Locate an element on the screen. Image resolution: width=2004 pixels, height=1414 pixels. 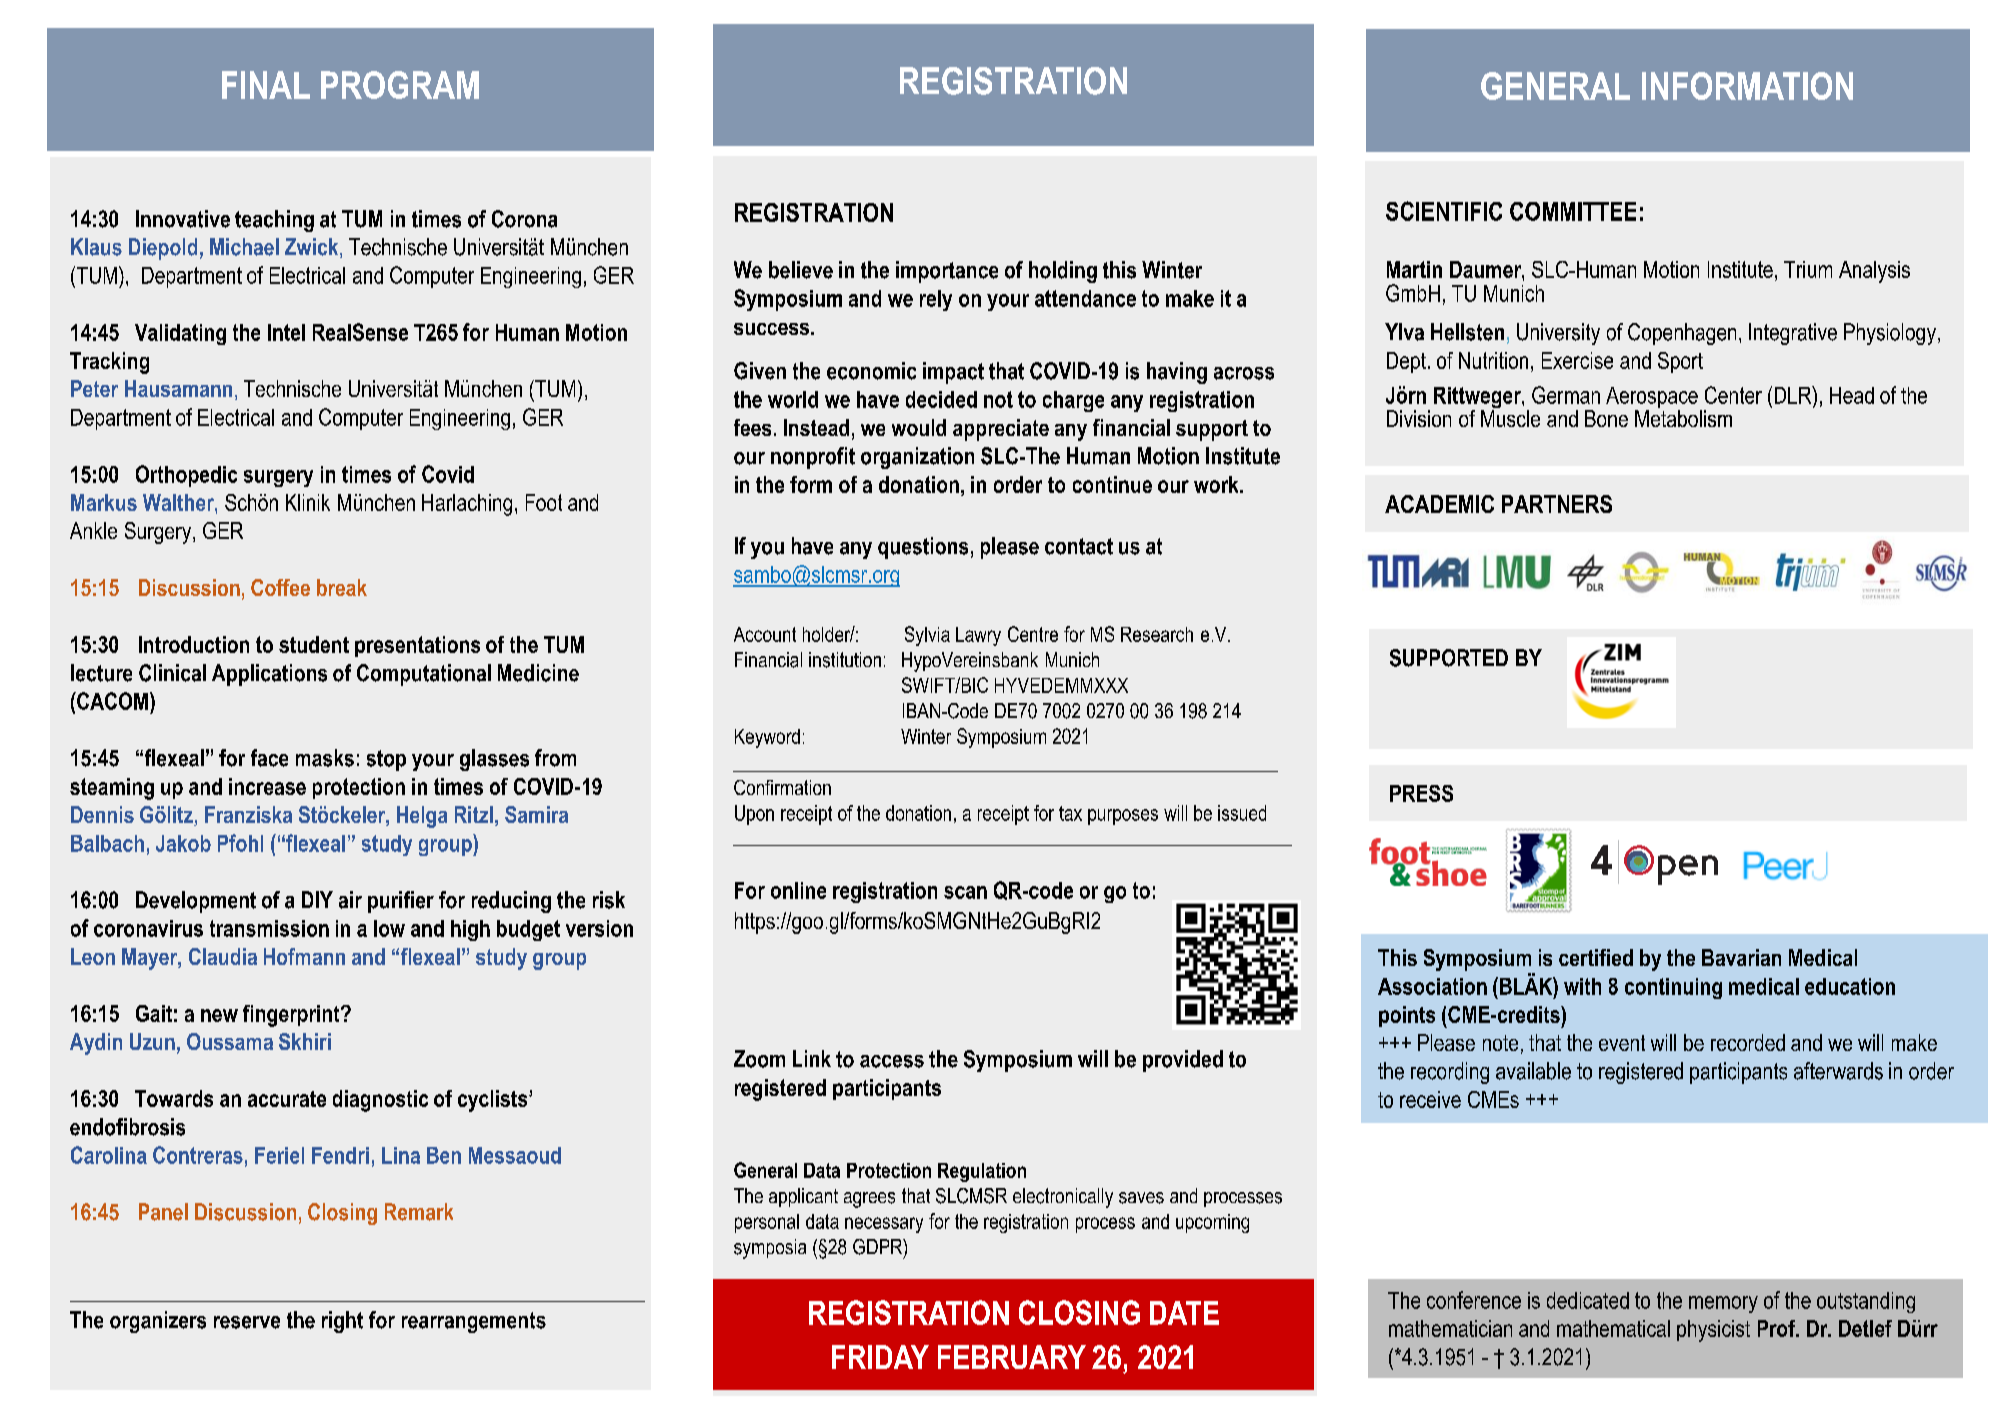
importance is located at coordinates (947, 272).
